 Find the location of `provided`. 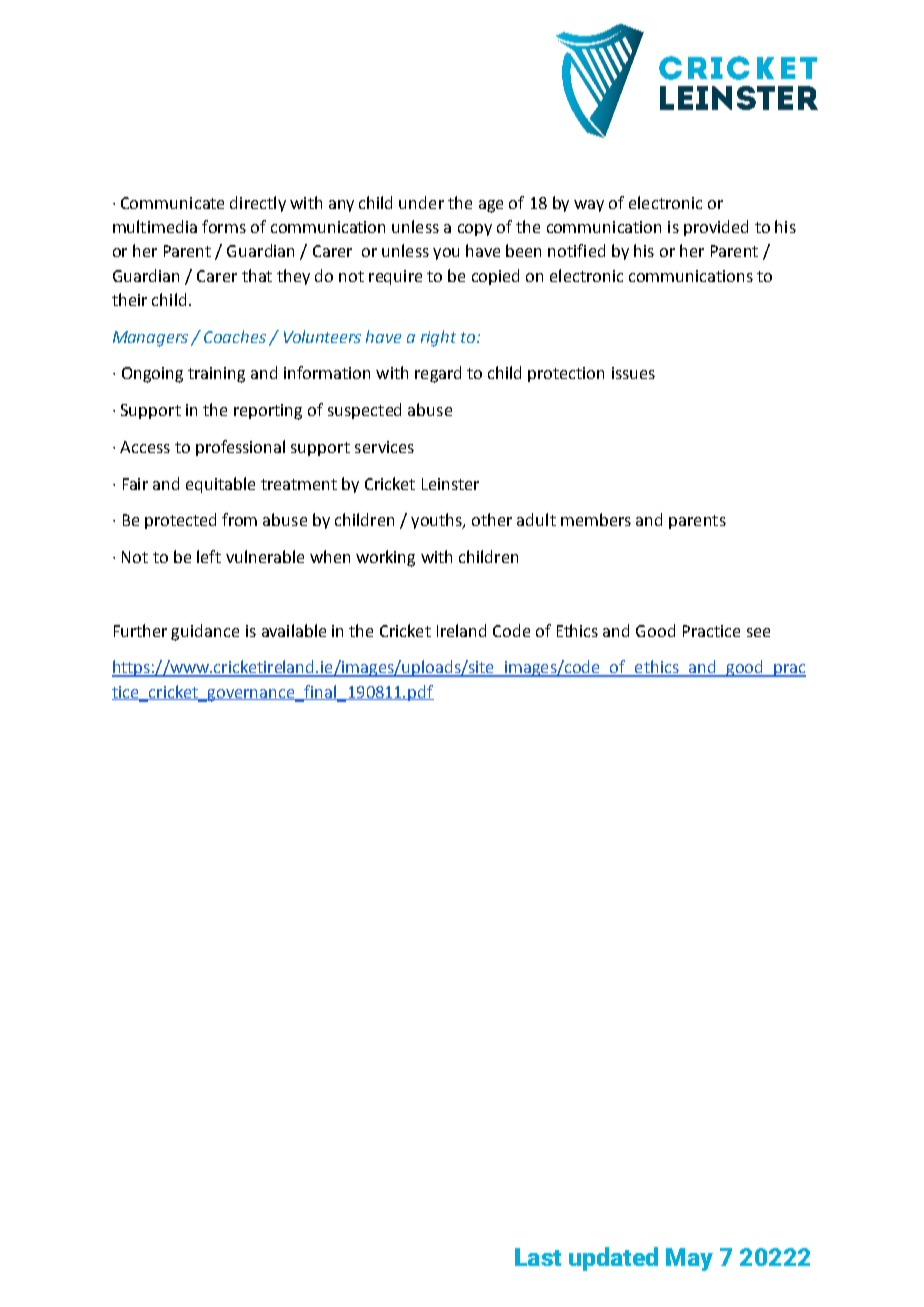

provided is located at coordinates (716, 228).
